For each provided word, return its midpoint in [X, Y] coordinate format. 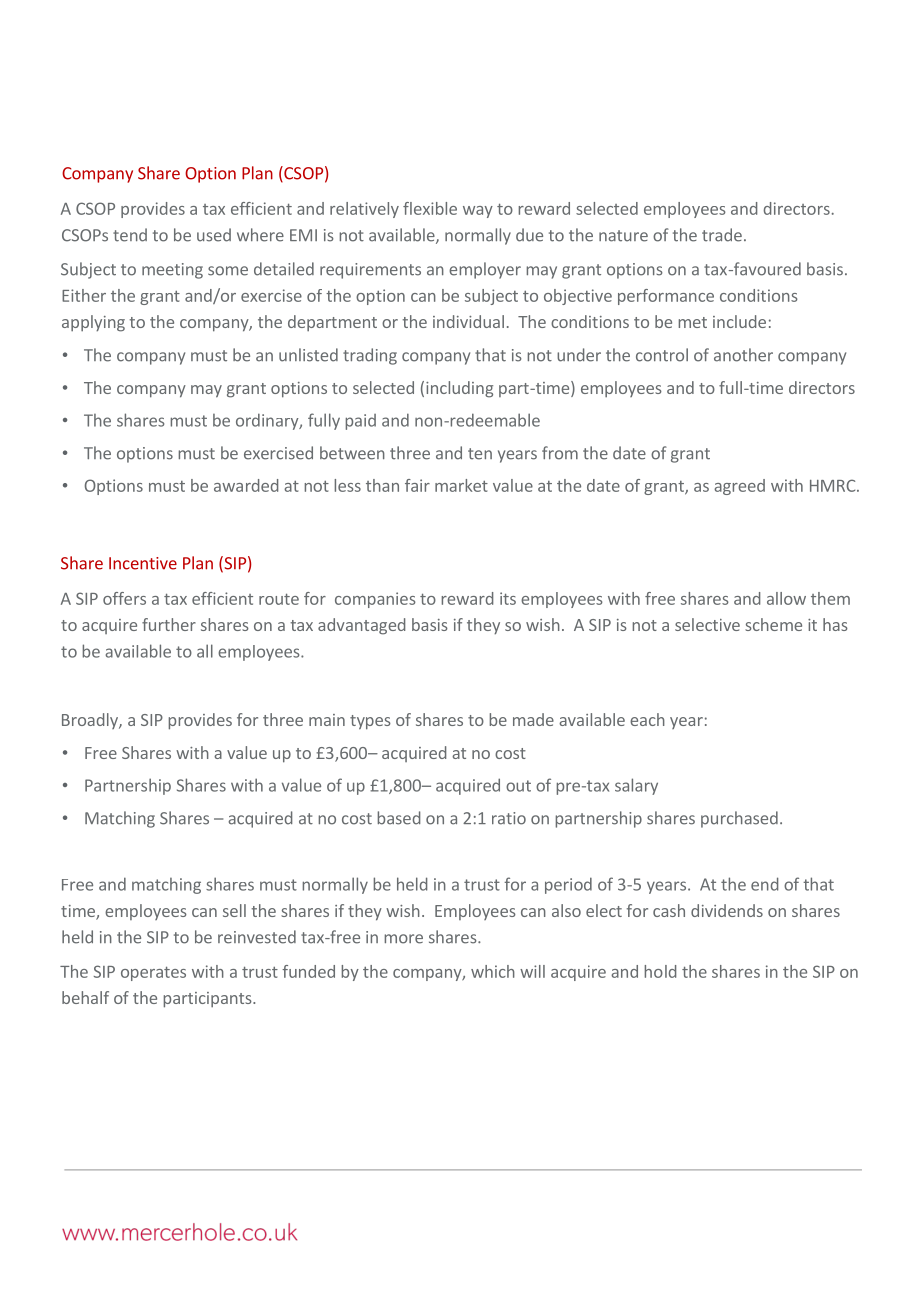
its [508, 598]
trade [722, 235]
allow [786, 598]
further [169, 624]
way [478, 212]
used [214, 235]
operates [153, 973]
